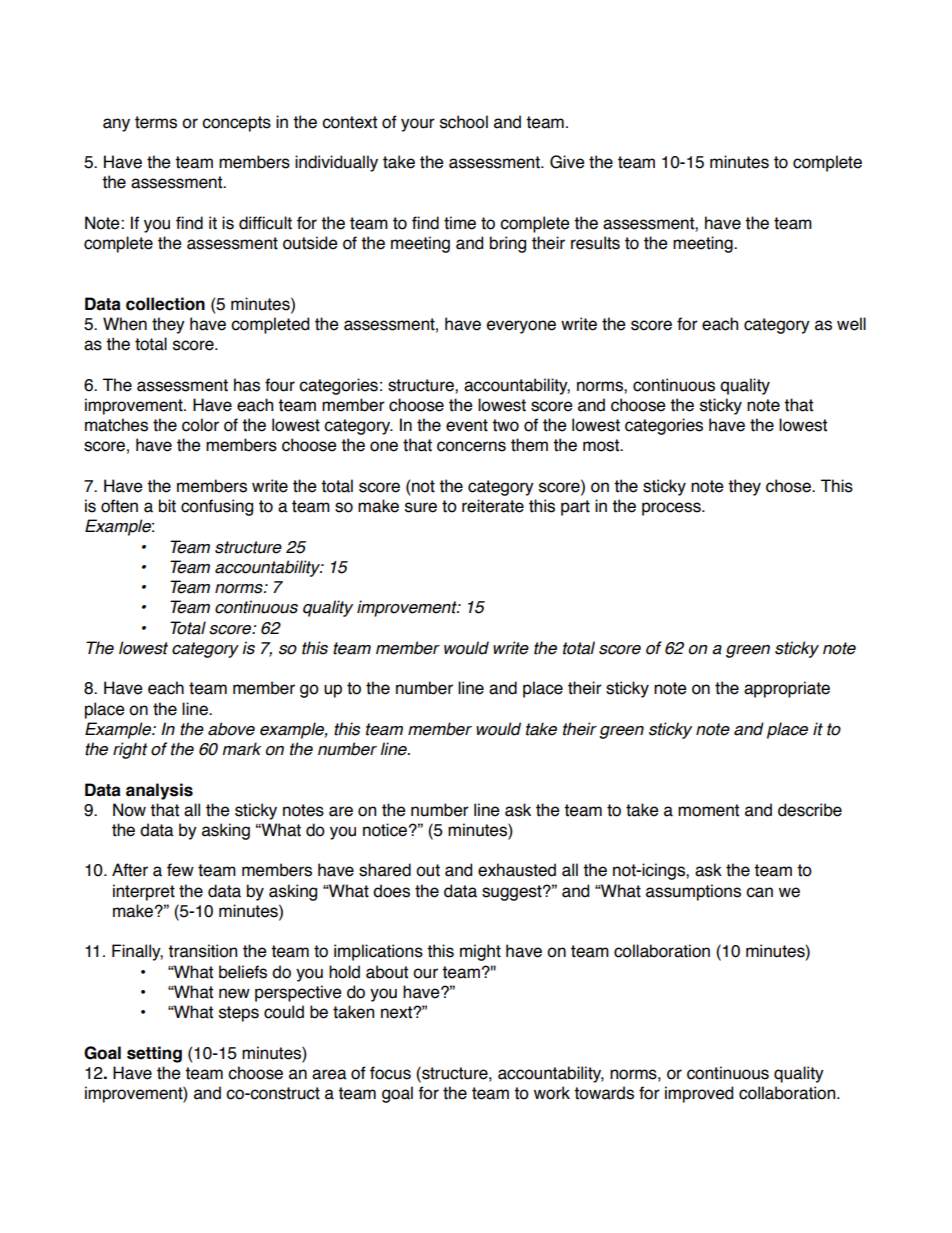  I want to click on school, so click(464, 122).
